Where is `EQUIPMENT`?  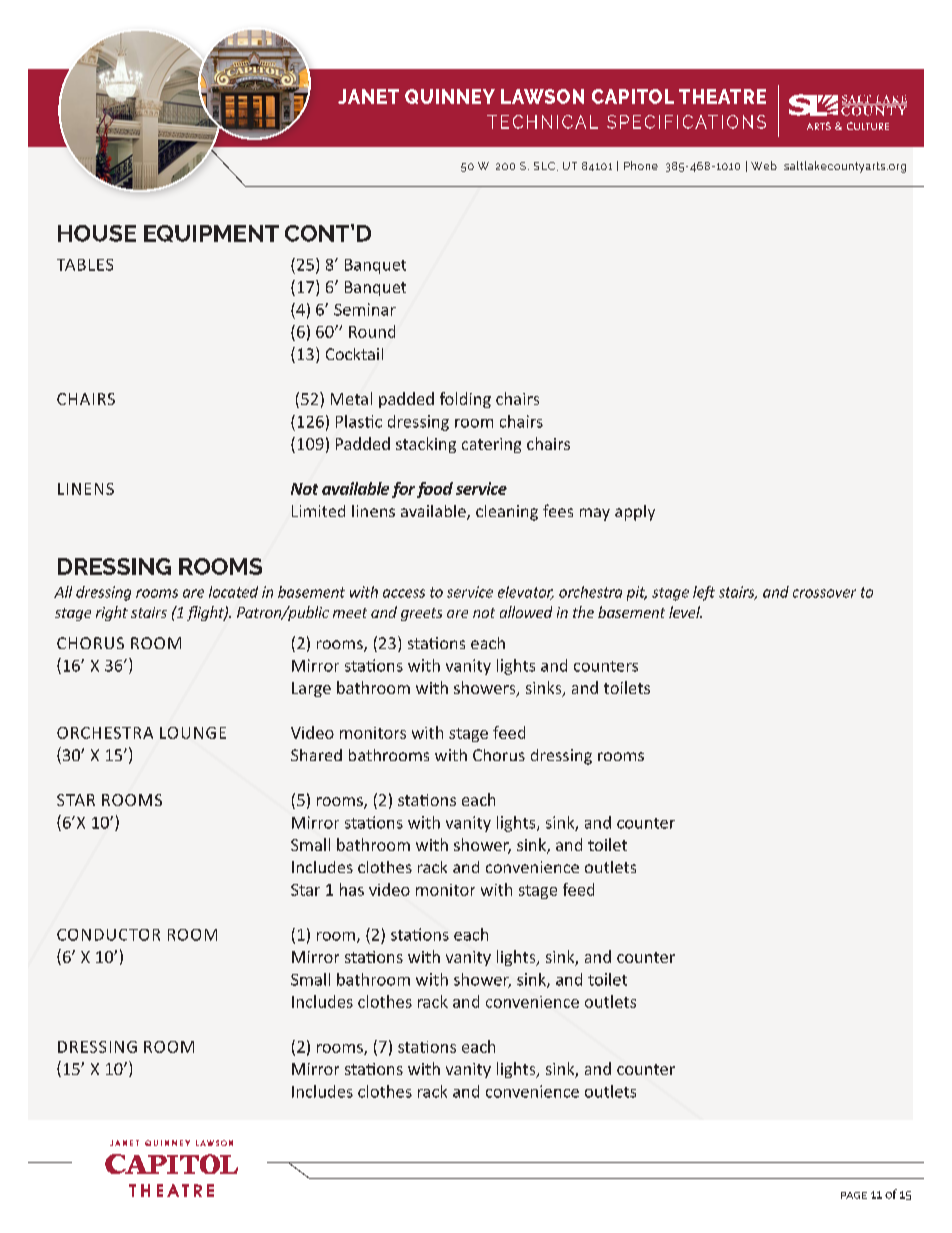 EQUIPMENT is located at coordinates (211, 233).
